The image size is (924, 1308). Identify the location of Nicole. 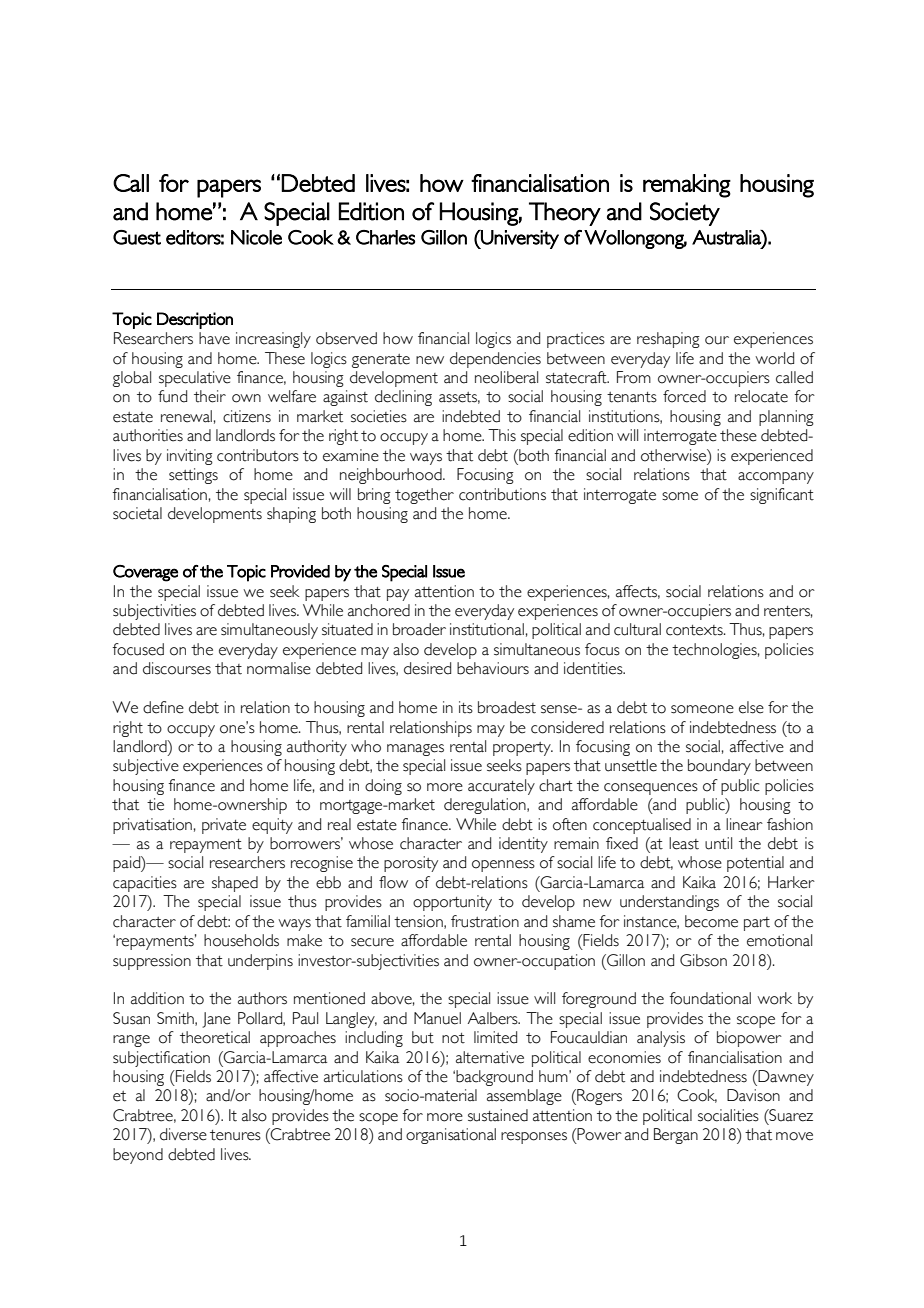
(256, 237).
